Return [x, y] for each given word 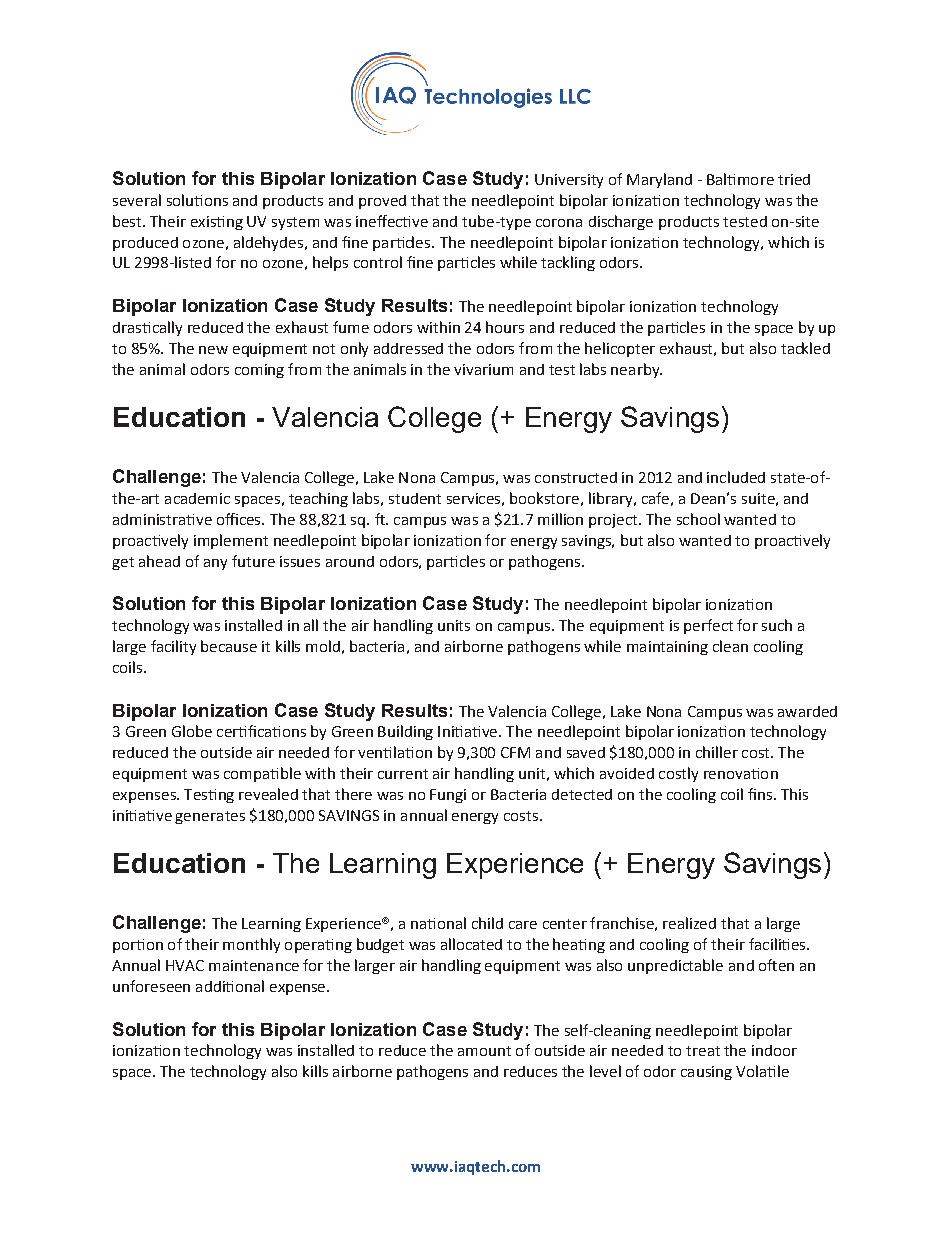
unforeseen [151, 986]
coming [259, 371]
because [229, 646]
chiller [717, 752]
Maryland [659, 180]
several [137, 200]
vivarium [483, 369]
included [736, 477]
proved [382, 202]
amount [484, 1051]
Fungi [448, 796]
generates [210, 817]
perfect [708, 626]
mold [323, 646]
